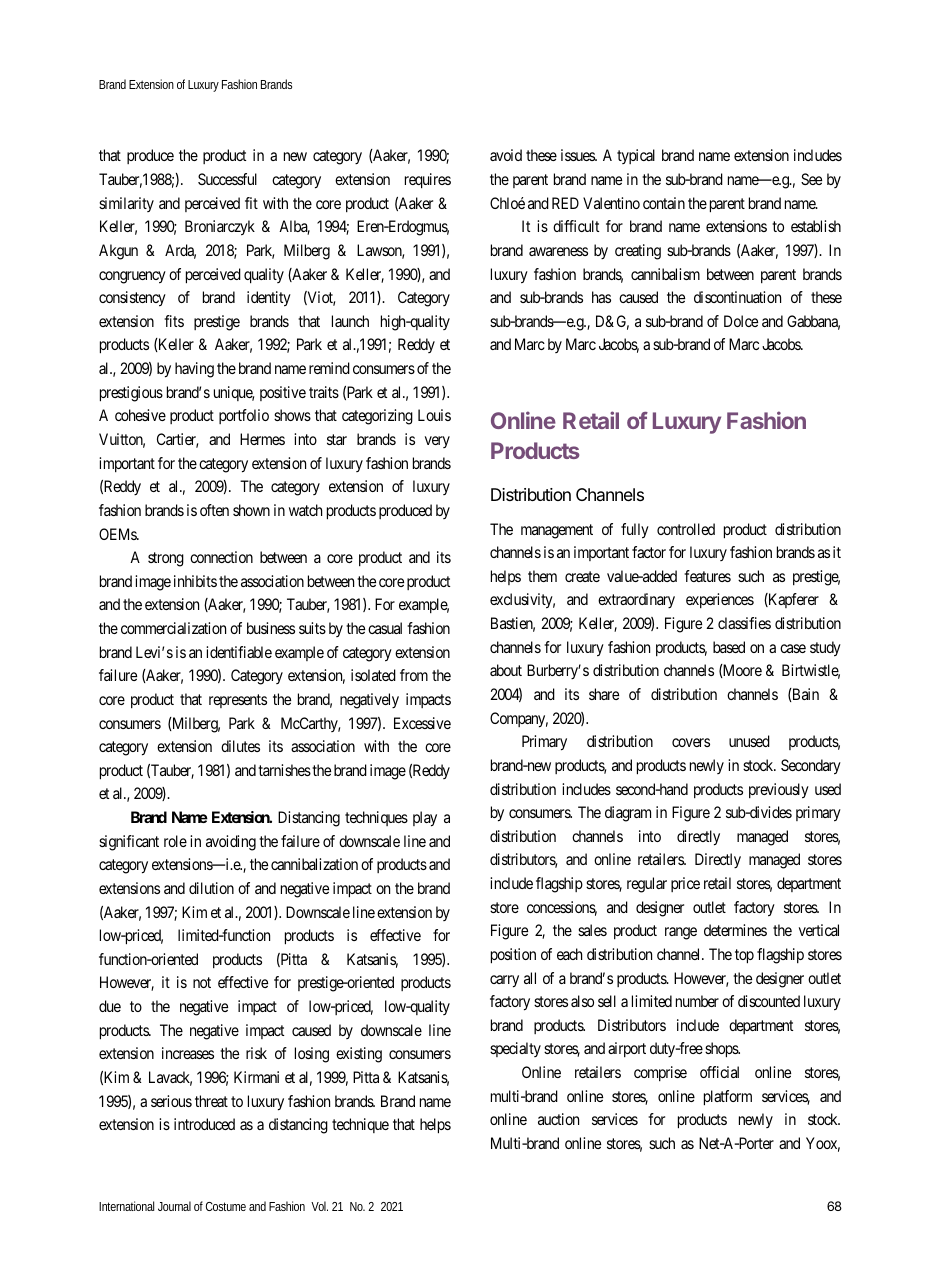  What do you see at coordinates (414, 675) in the document?
I see `from` at bounding box center [414, 675].
